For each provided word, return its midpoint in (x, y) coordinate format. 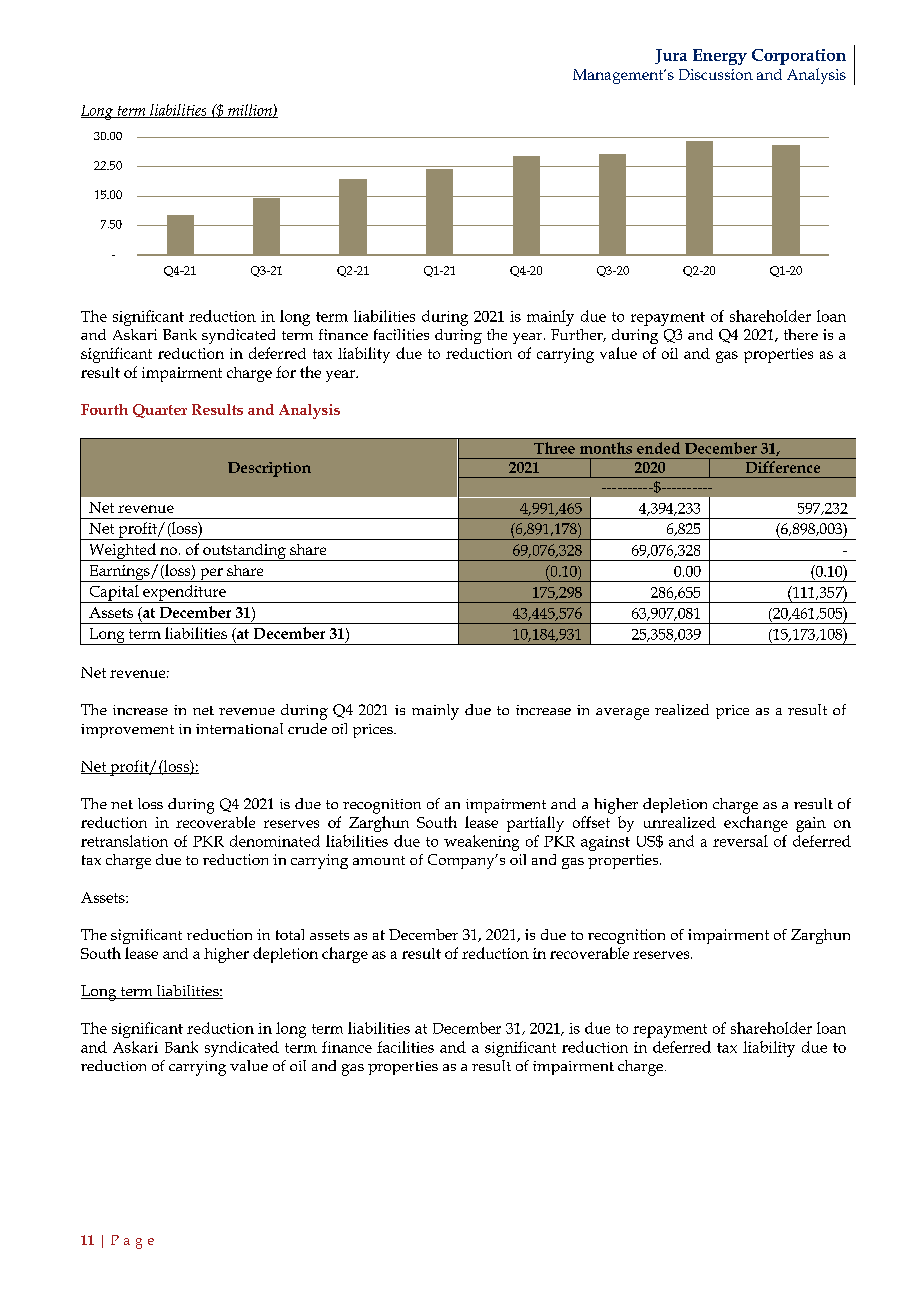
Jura (671, 56)
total (290, 934)
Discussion (716, 74)
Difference (783, 467)
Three (554, 448)
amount (379, 860)
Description (269, 469)
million (250, 111)
